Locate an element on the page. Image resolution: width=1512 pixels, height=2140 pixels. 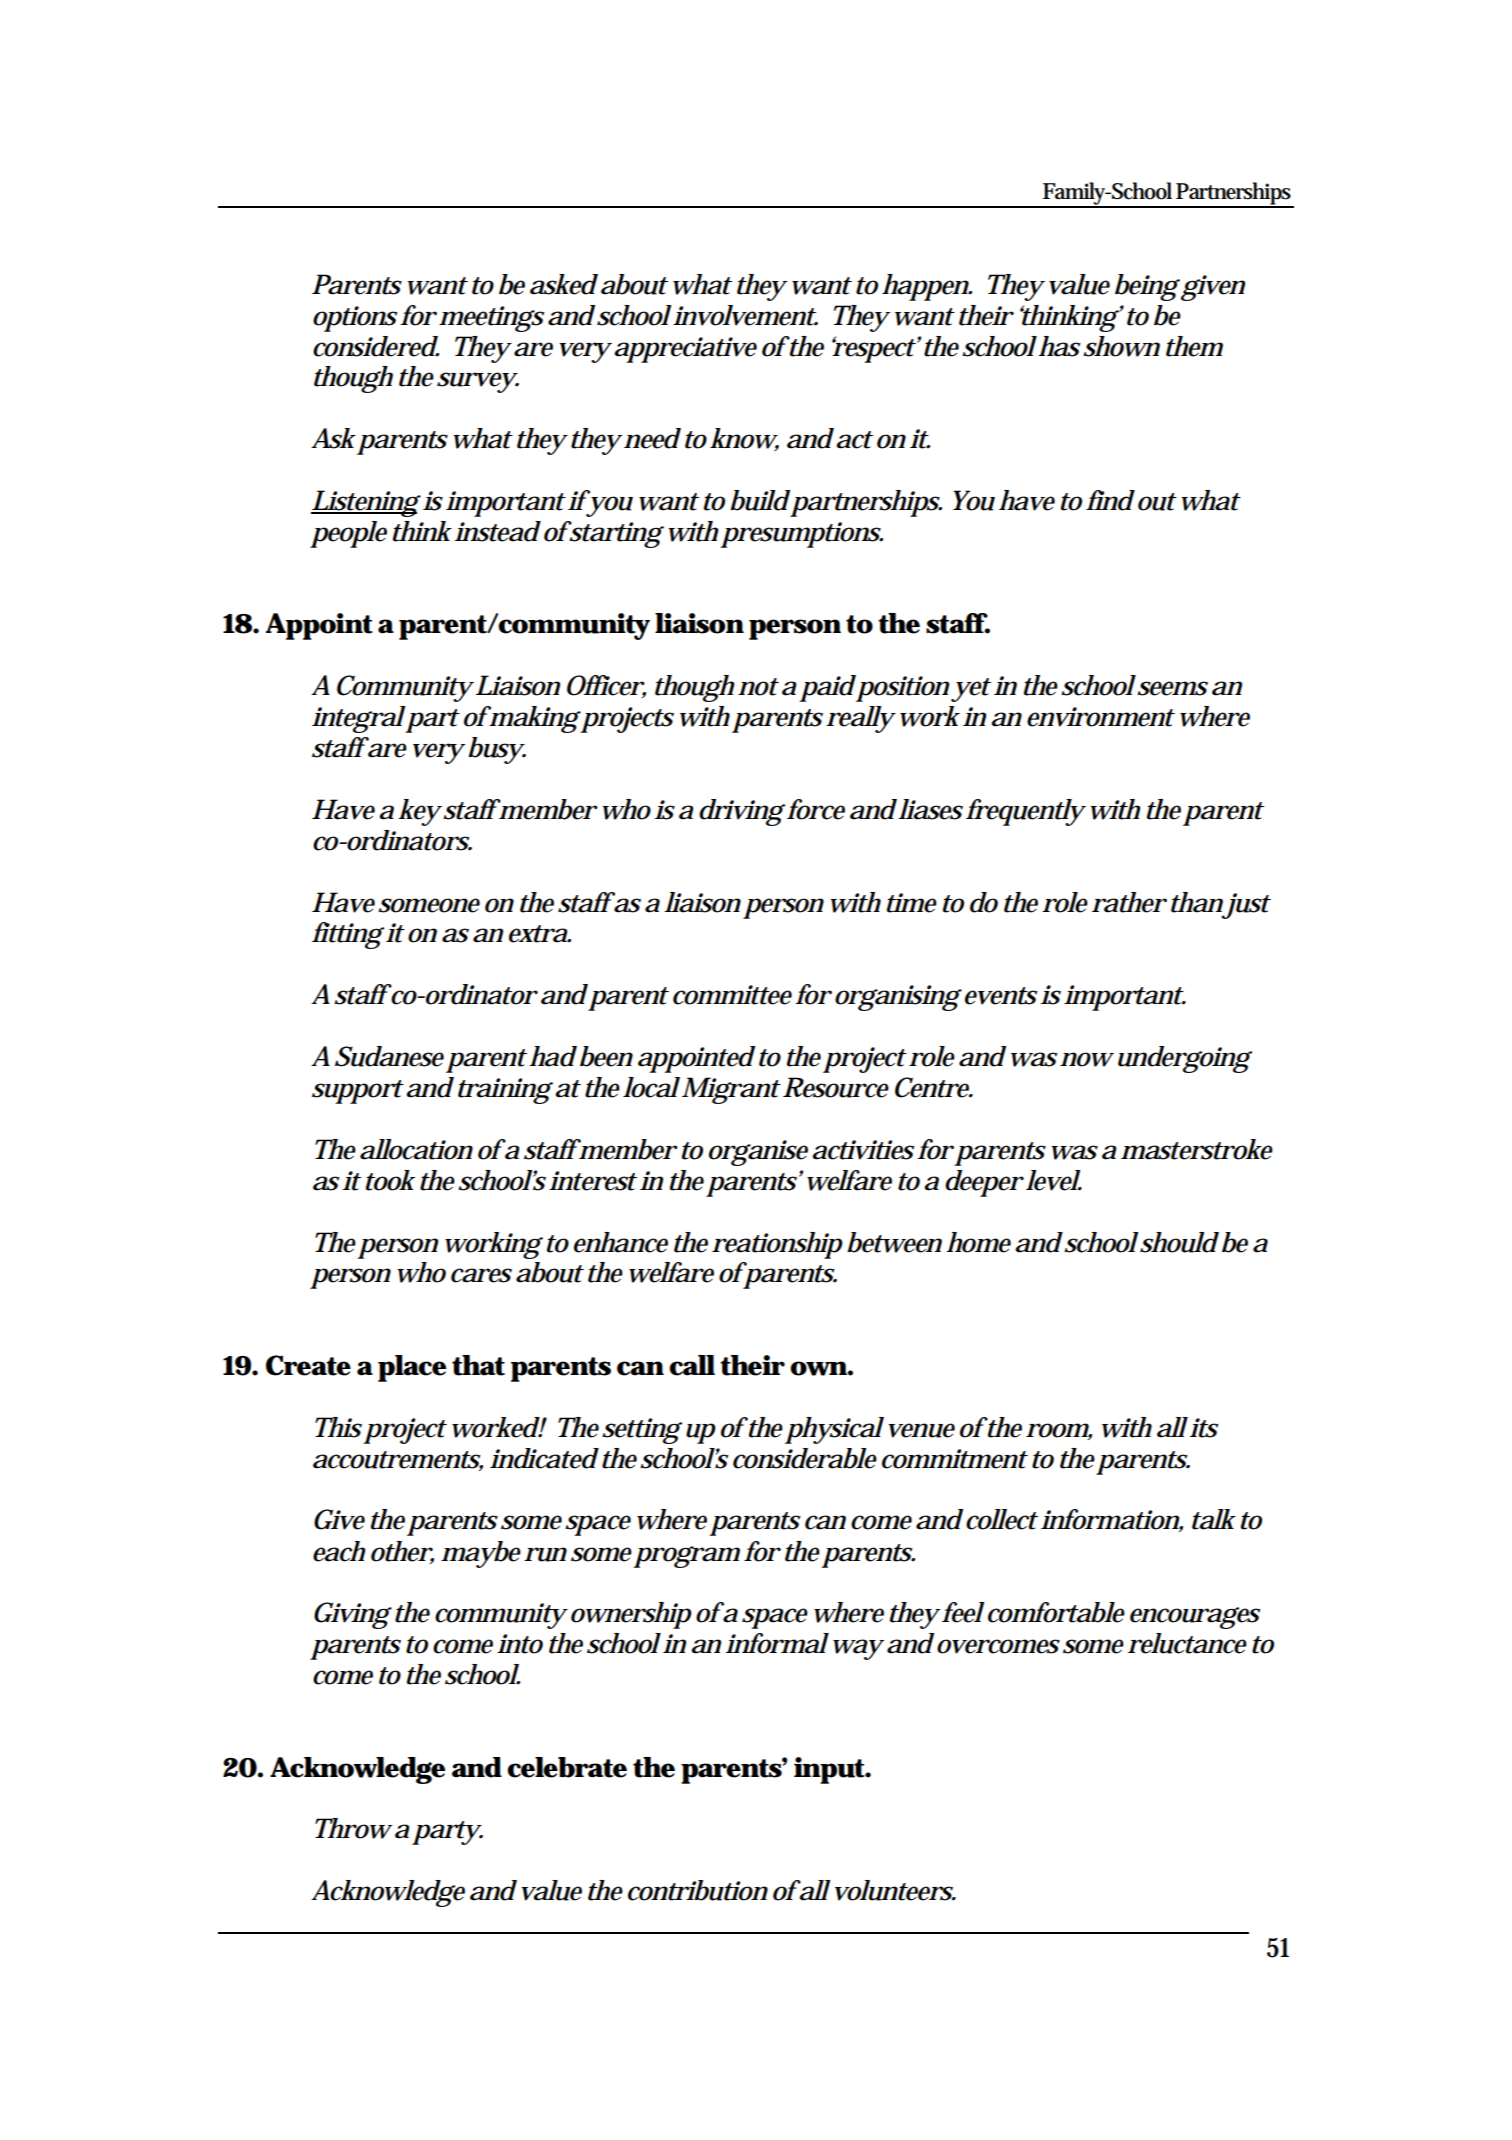
Migrant is located at coordinates (731, 1090).
